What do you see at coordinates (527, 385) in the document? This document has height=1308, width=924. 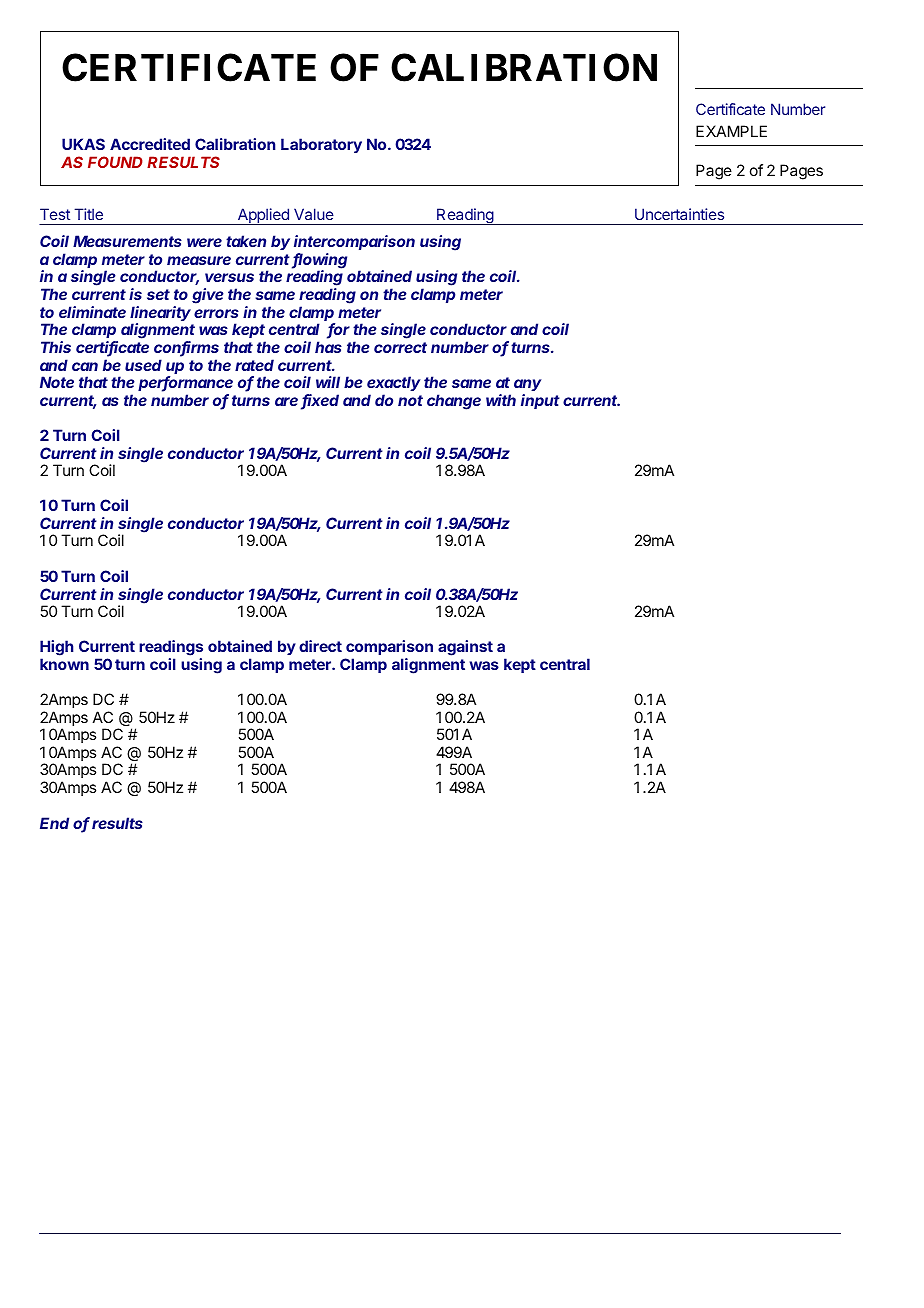 I see `any` at bounding box center [527, 385].
